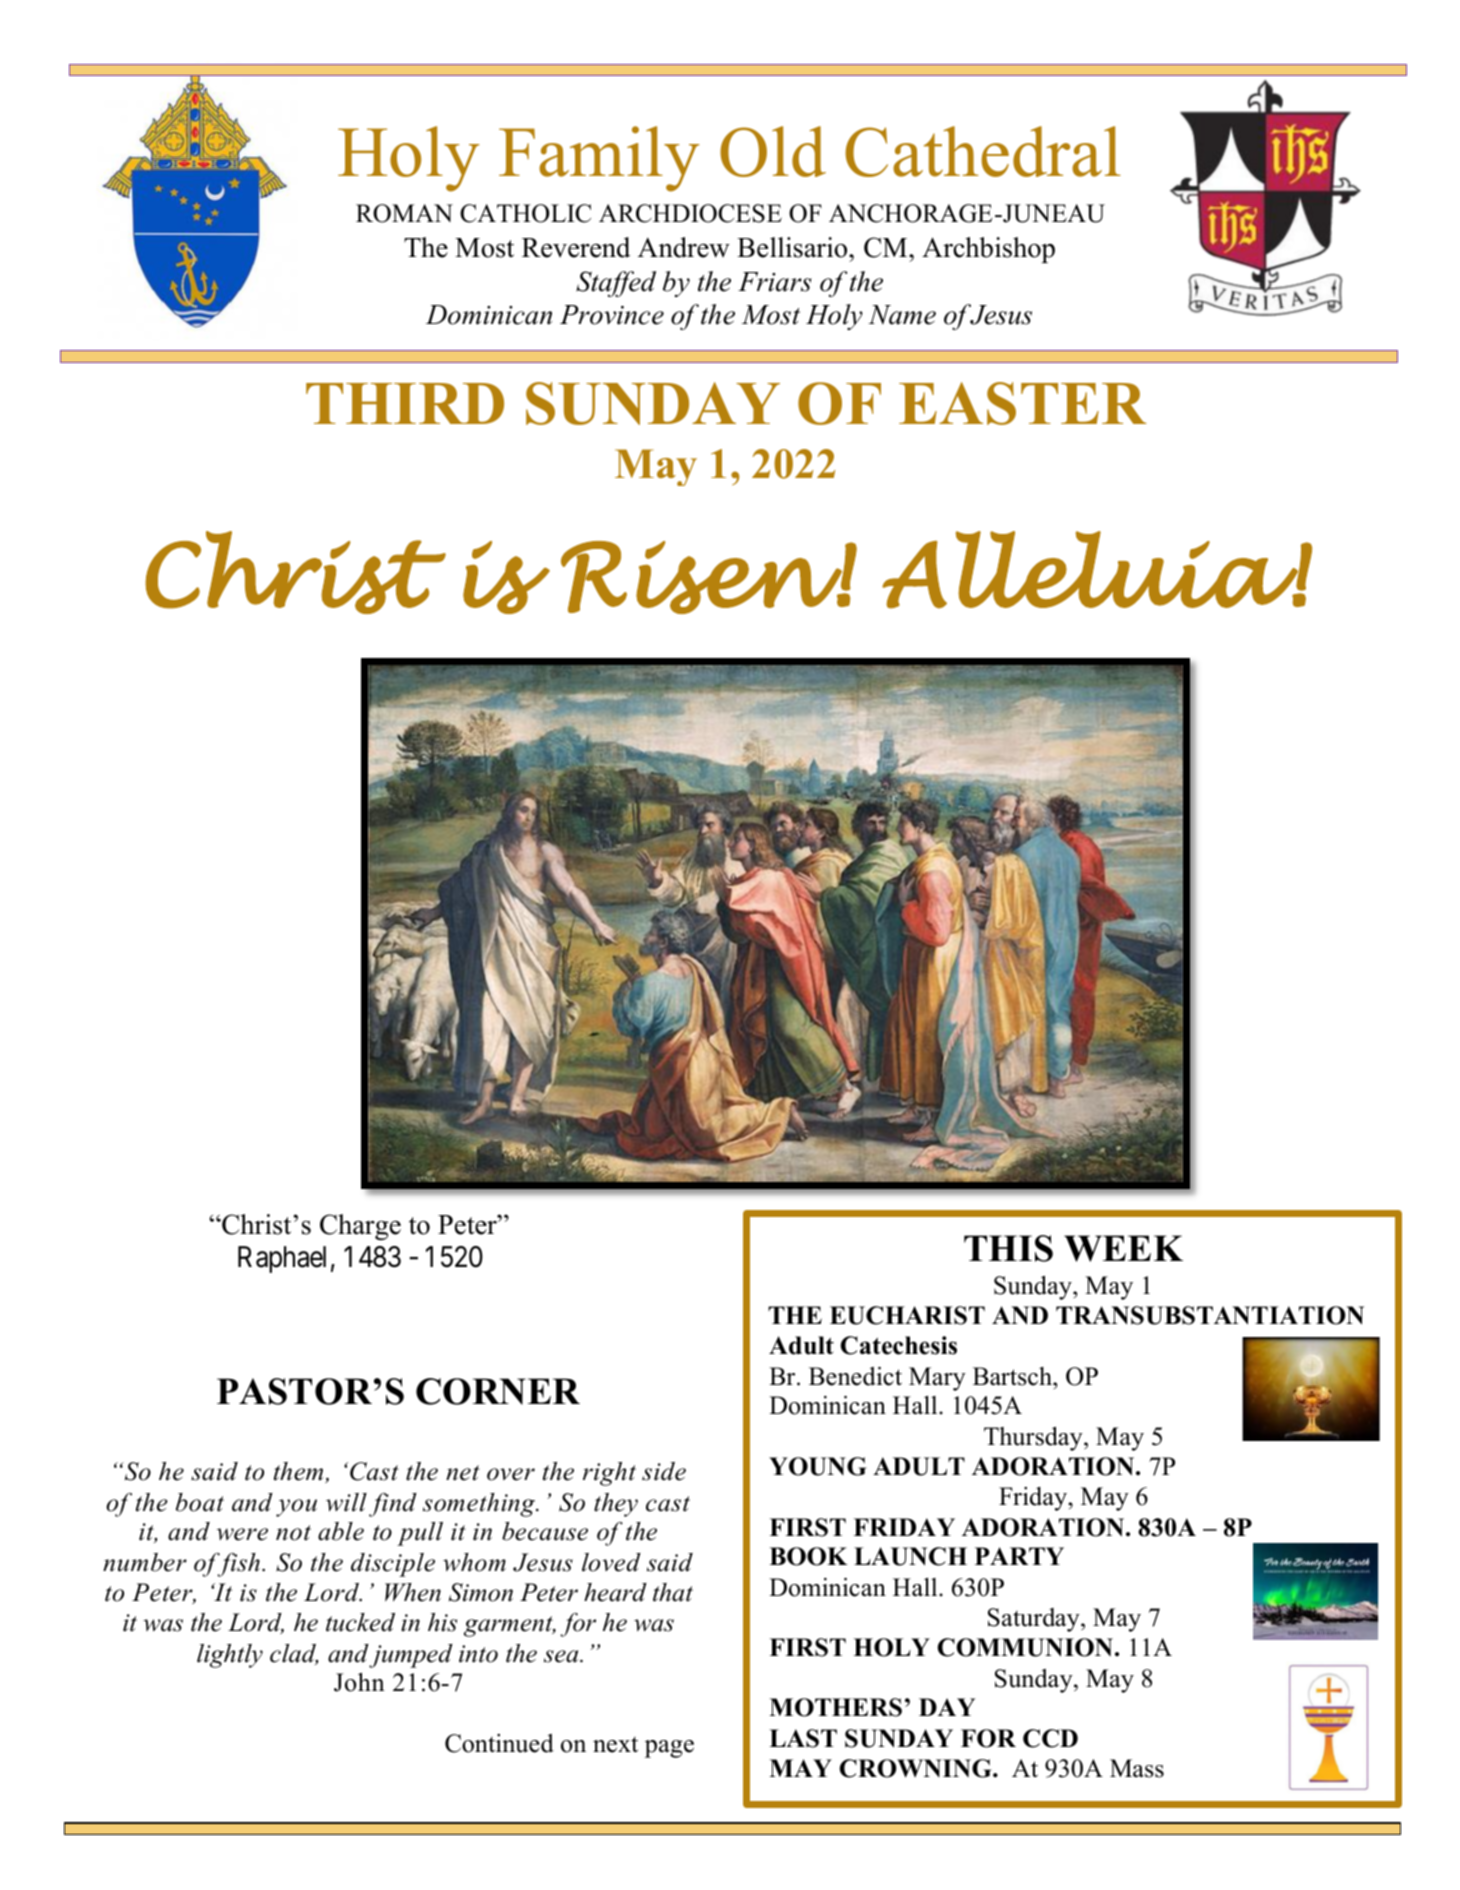  I want to click on Raphael, so click(282, 1259).
